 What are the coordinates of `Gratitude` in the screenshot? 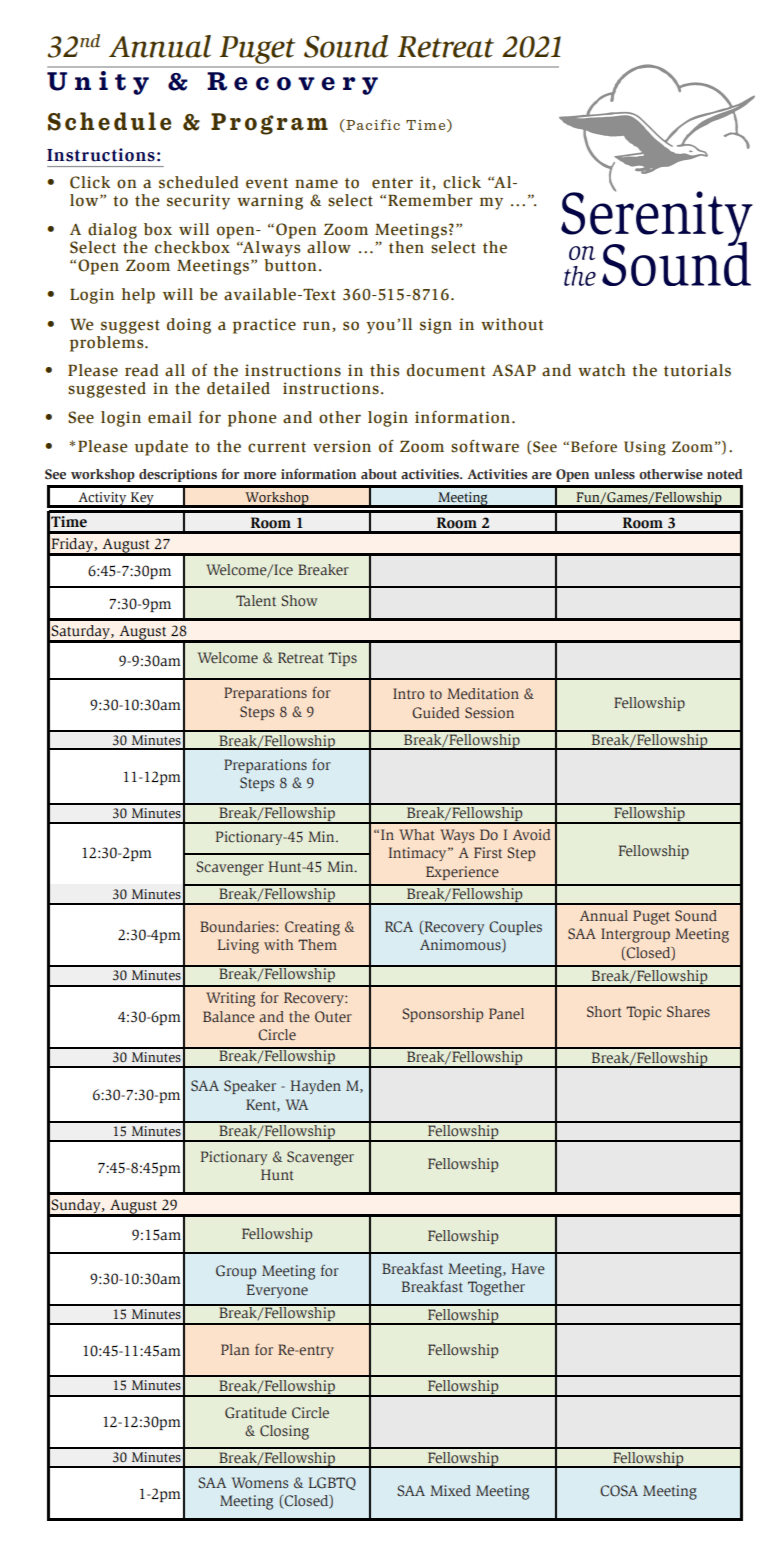 It's located at (256, 1412).
